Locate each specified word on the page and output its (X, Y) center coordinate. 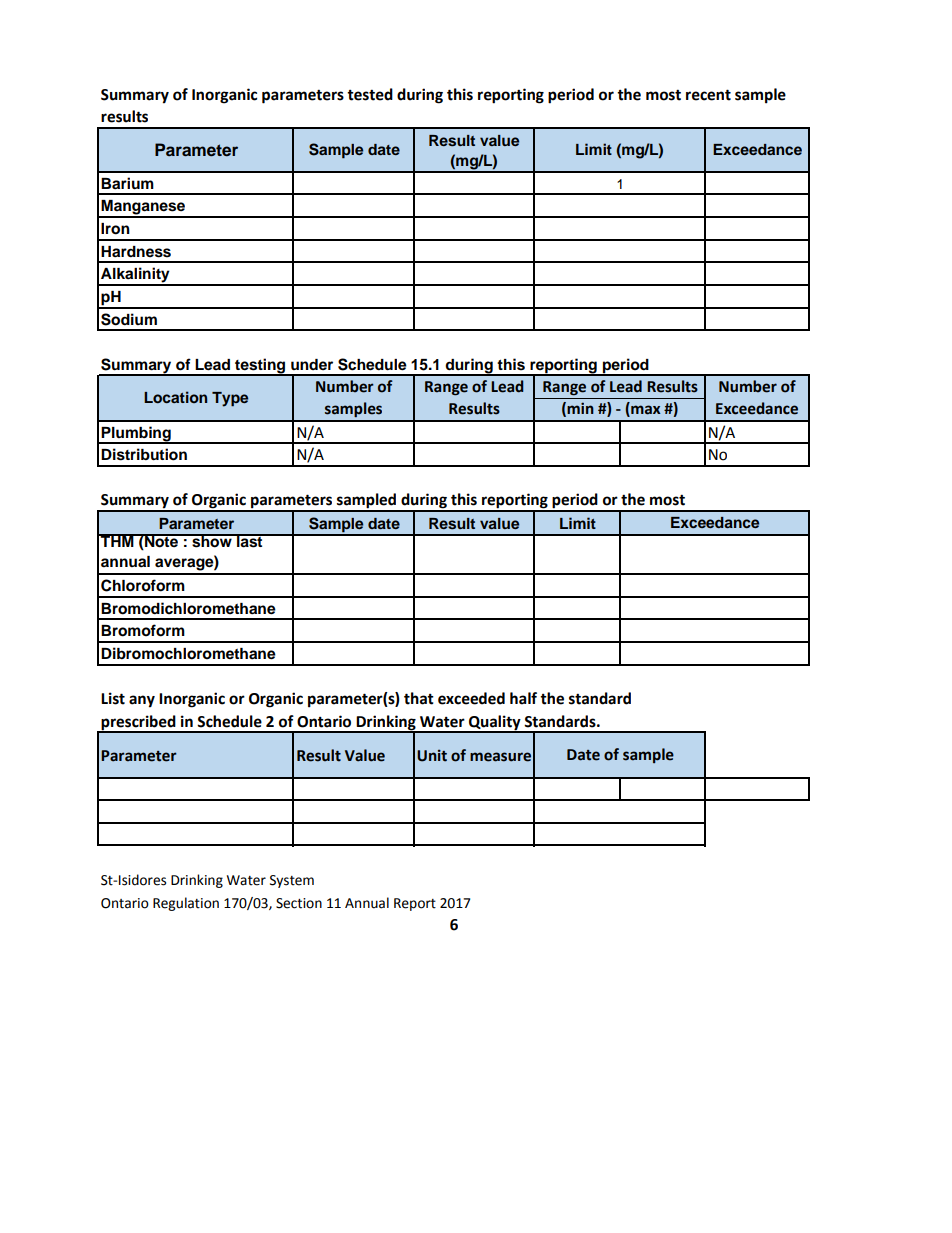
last (250, 540)
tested (370, 94)
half (523, 698)
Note (161, 540)
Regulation (186, 904)
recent (708, 95)
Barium (127, 183)
